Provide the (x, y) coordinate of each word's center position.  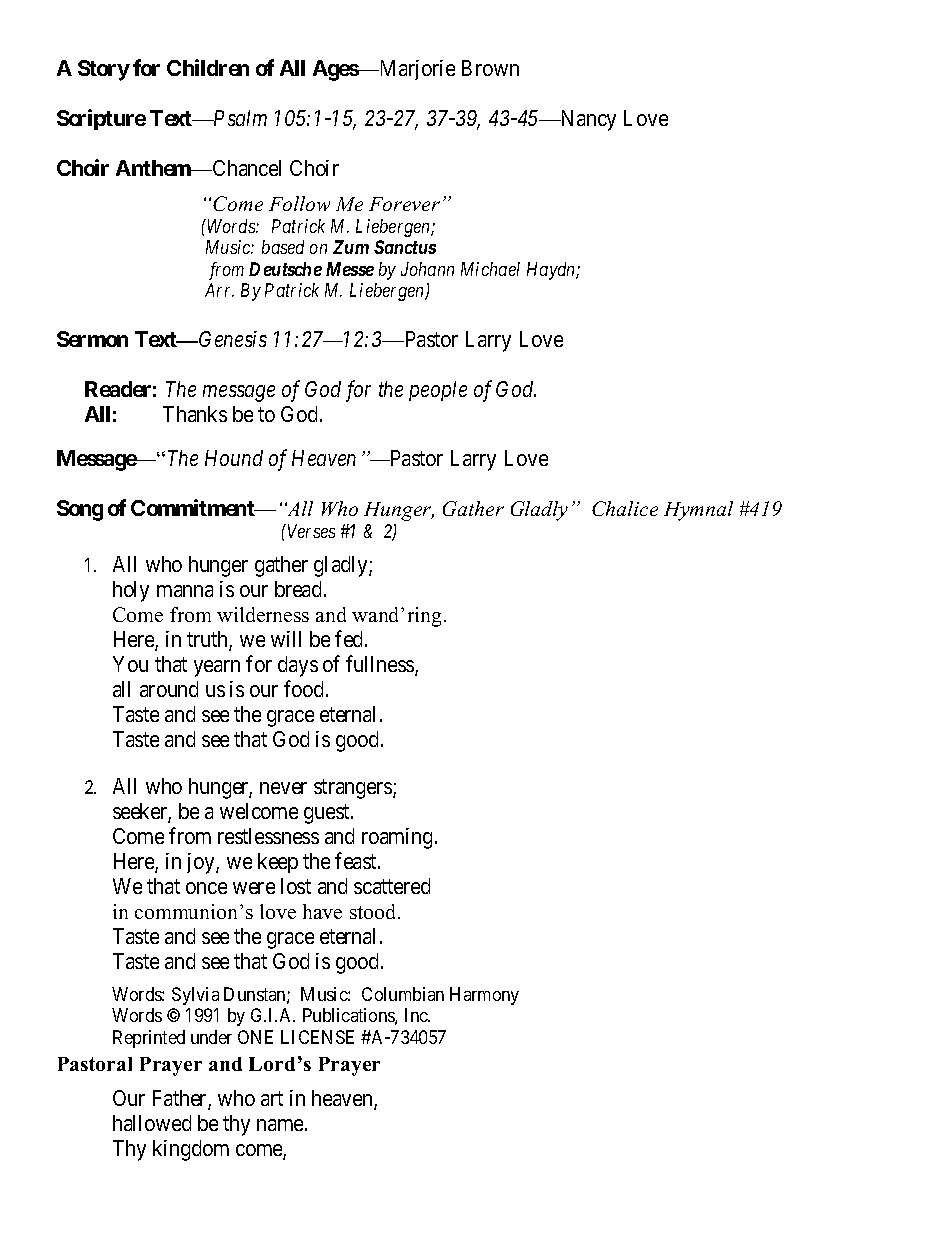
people (438, 391)
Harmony (484, 996)
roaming (397, 838)
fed (350, 638)
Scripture (101, 119)
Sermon (92, 339)
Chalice (625, 508)
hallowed (152, 1123)
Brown (490, 68)
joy (202, 863)
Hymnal (698, 511)
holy (131, 591)
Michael (490, 269)
